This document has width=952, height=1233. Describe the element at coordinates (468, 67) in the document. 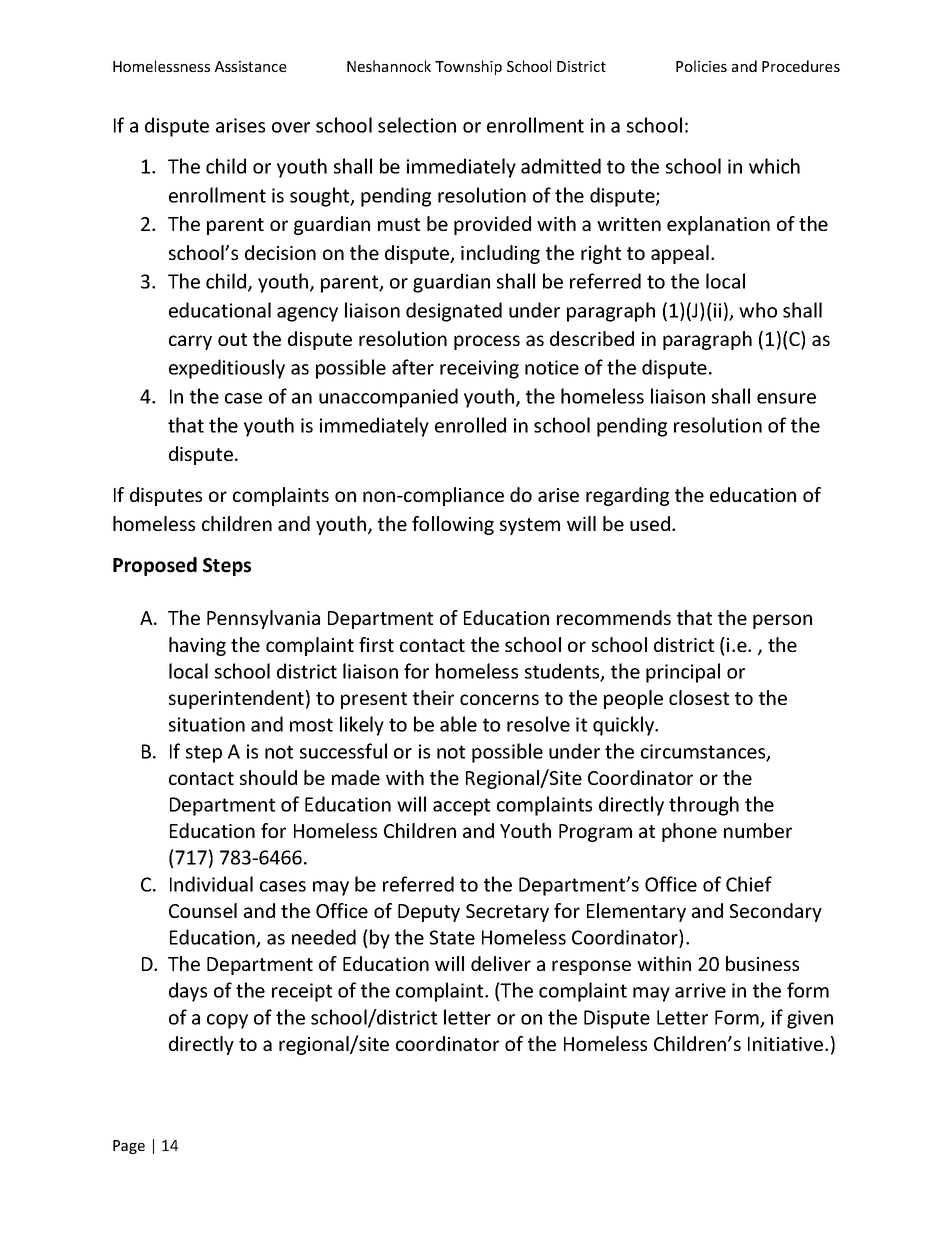

I see `Township` at that location.
